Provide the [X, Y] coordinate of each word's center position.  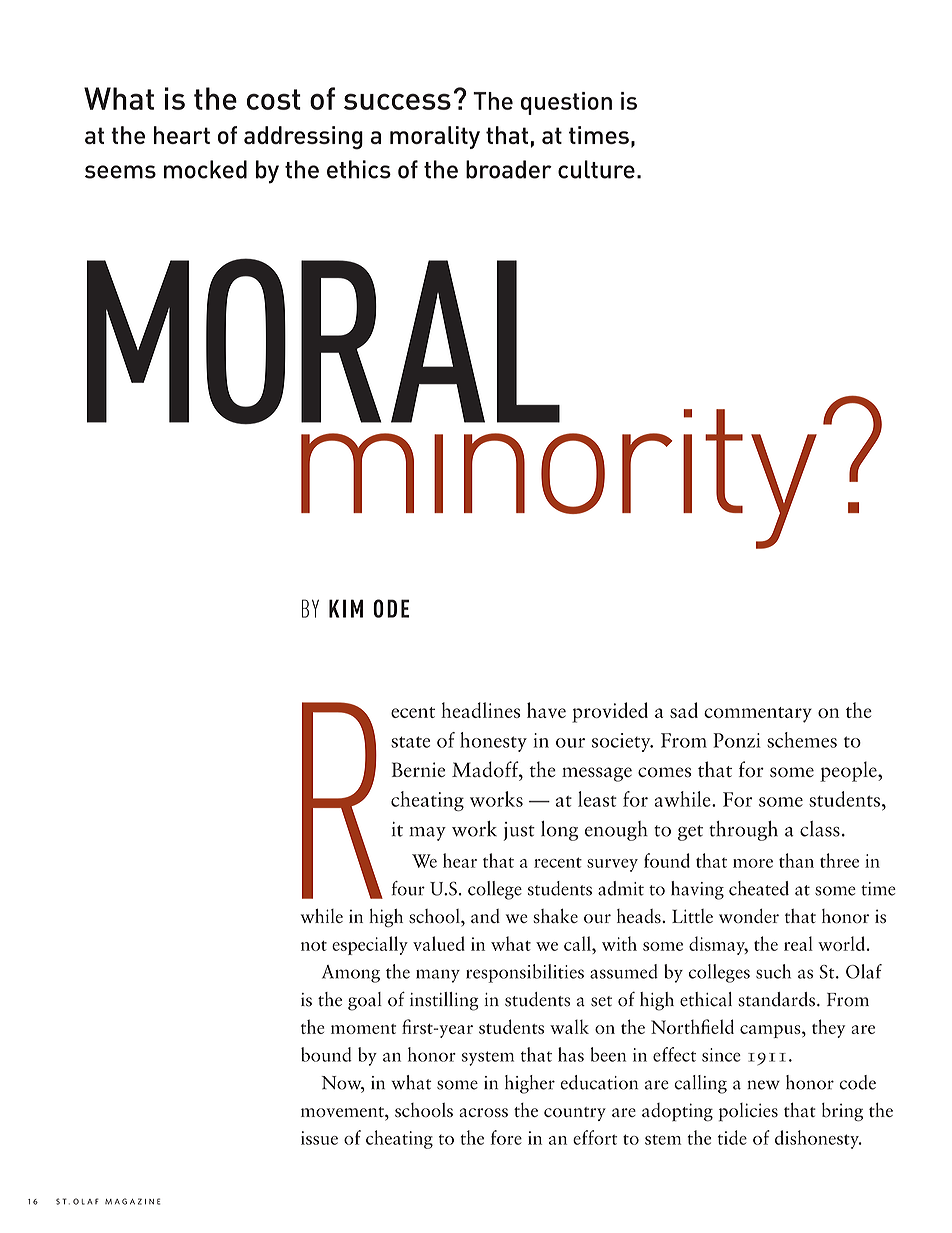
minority [559, 471]
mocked [205, 169]
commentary [758, 715]
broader [509, 169]
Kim [346, 608]
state [410, 742]
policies [748, 1112]
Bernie [418, 769]
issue [319, 1138]
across [483, 1113]
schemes [802, 740]
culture [596, 169]
